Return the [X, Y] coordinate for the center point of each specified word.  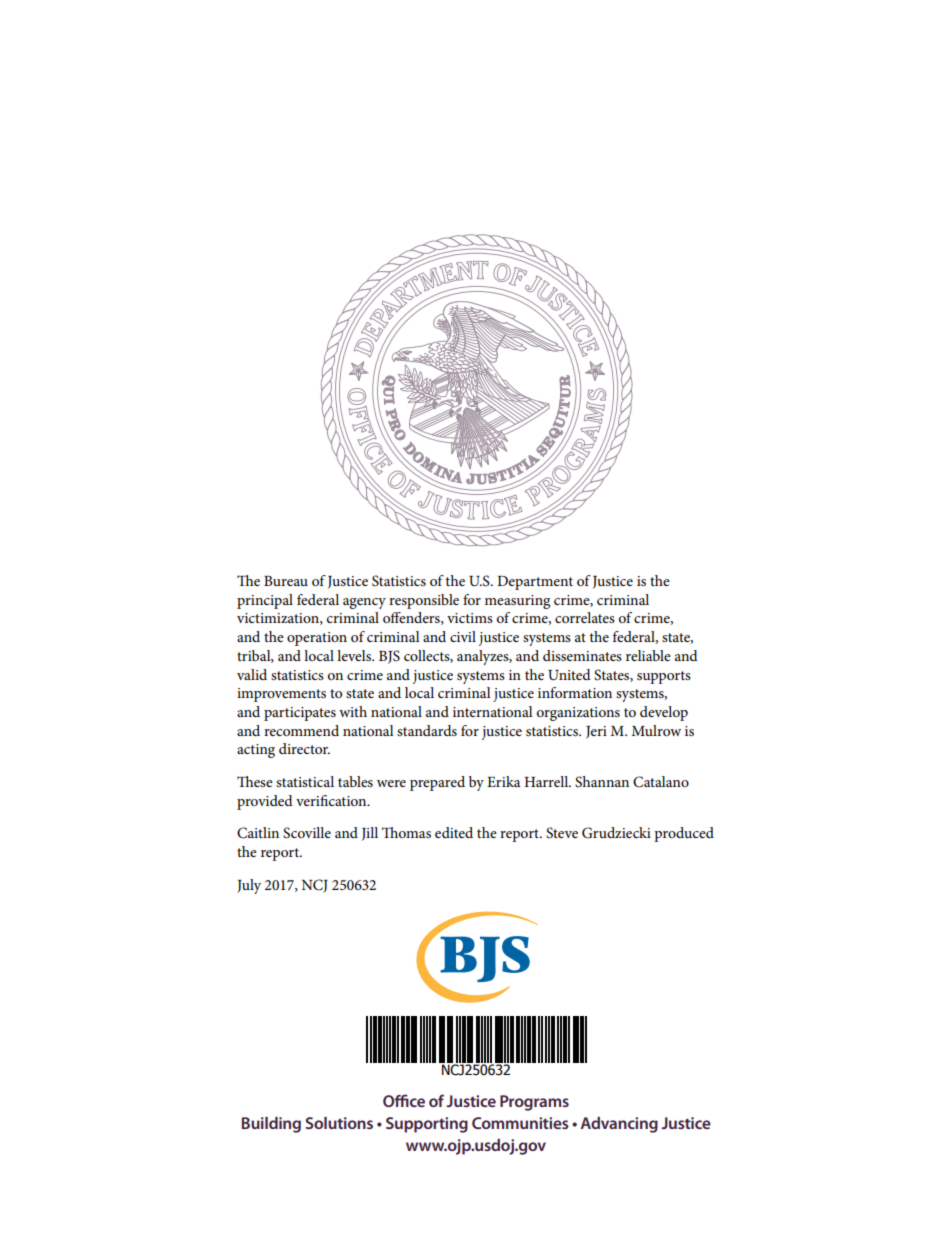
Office [404, 1100]
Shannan [602, 782]
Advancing [619, 1125]
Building [271, 1125]
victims [470, 618]
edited [454, 832]
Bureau [286, 581]
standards [427, 730]
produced [684, 834]
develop [664, 713]
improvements [281, 695]
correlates [585, 617]
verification [332, 800]
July [249, 886]
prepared [437, 783]
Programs [534, 1103]
